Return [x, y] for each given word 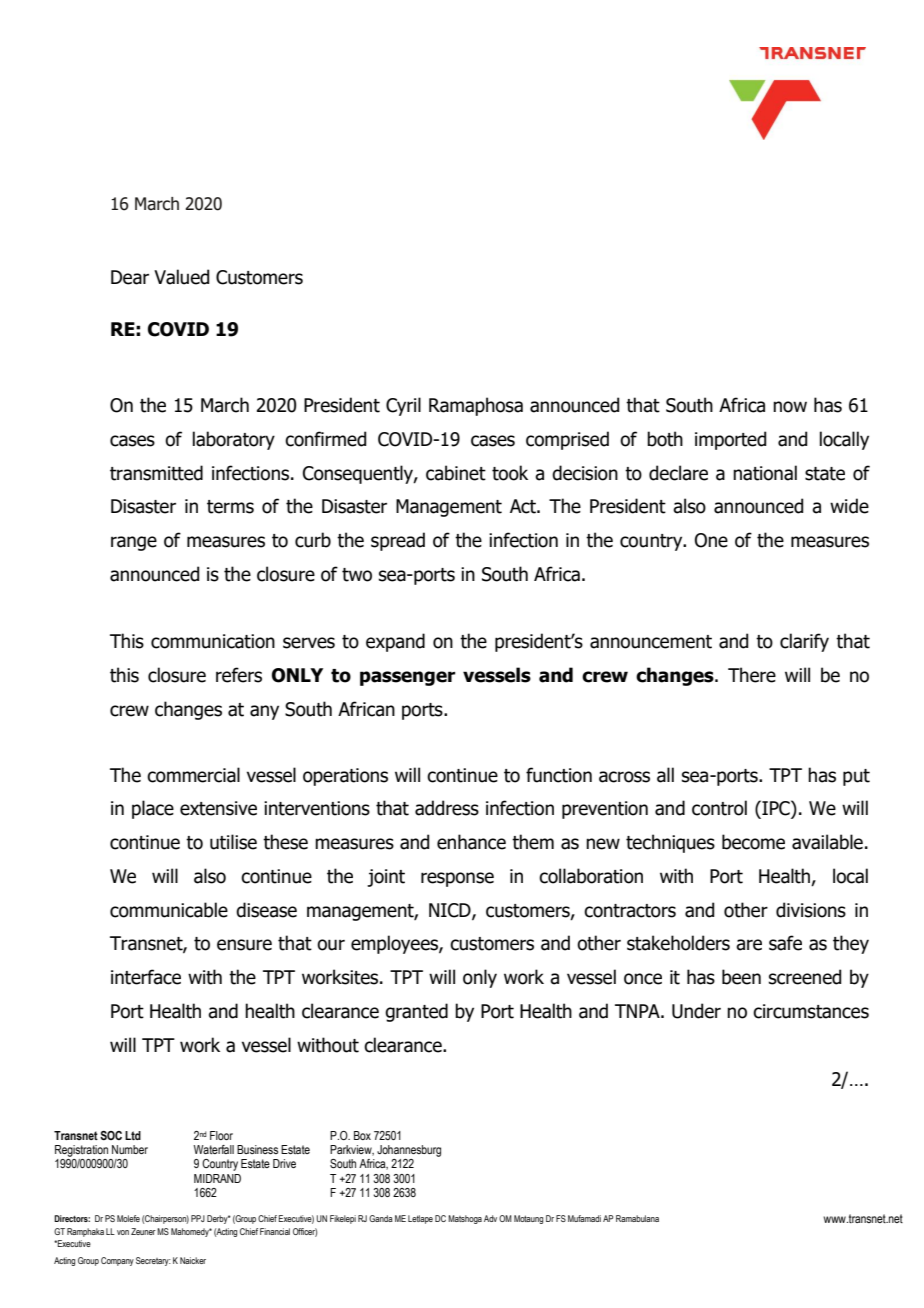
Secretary [153, 1261]
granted [416, 1012]
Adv [490, 1218]
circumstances [811, 1011]
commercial [193, 775]
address [447, 808]
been [741, 977]
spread [398, 541]
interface [146, 977]
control [719, 808]
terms [230, 507]
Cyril [403, 406]
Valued [181, 277]
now [790, 407]
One [711, 540]
